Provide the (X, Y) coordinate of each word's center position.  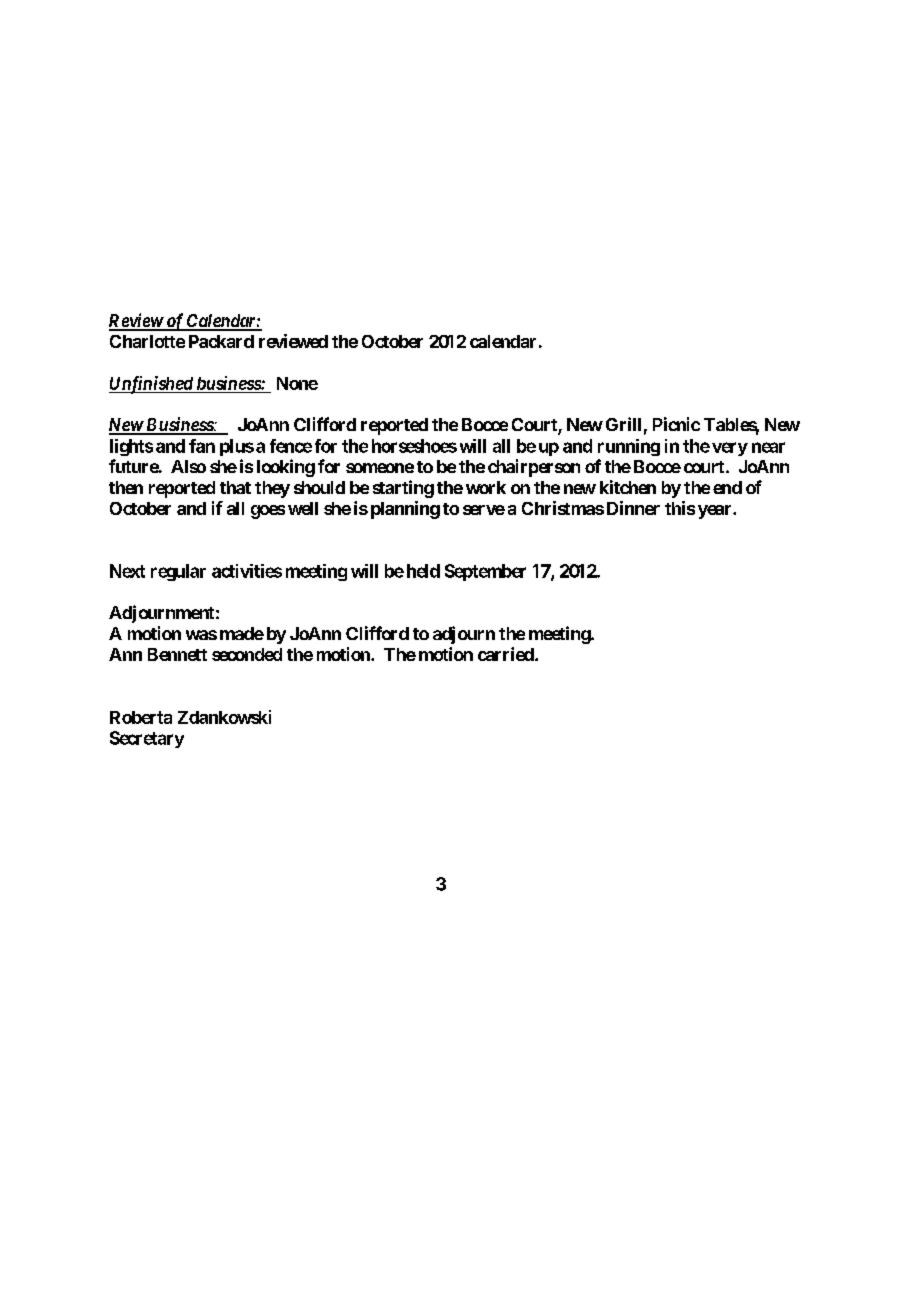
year (716, 512)
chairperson (534, 468)
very (730, 449)
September (485, 572)
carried (507, 654)
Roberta (141, 717)
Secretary (147, 739)
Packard (221, 341)
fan (202, 446)
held (423, 571)
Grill (623, 424)
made (242, 633)
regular (178, 572)
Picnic (676, 424)
